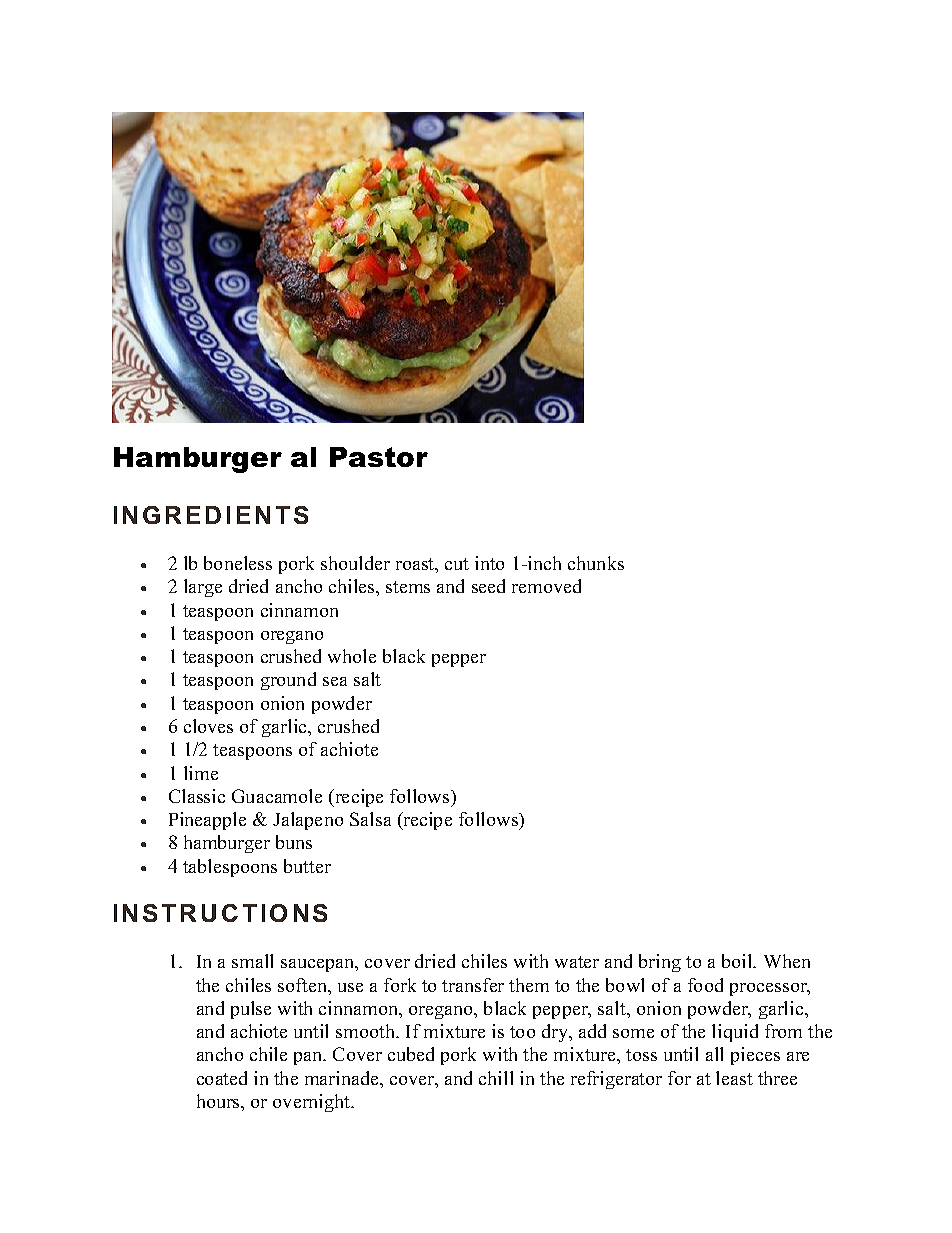 This screenshot has height=1233, width=952. Describe the element at coordinates (596, 563) in the screenshot. I see `chunks` at that location.
